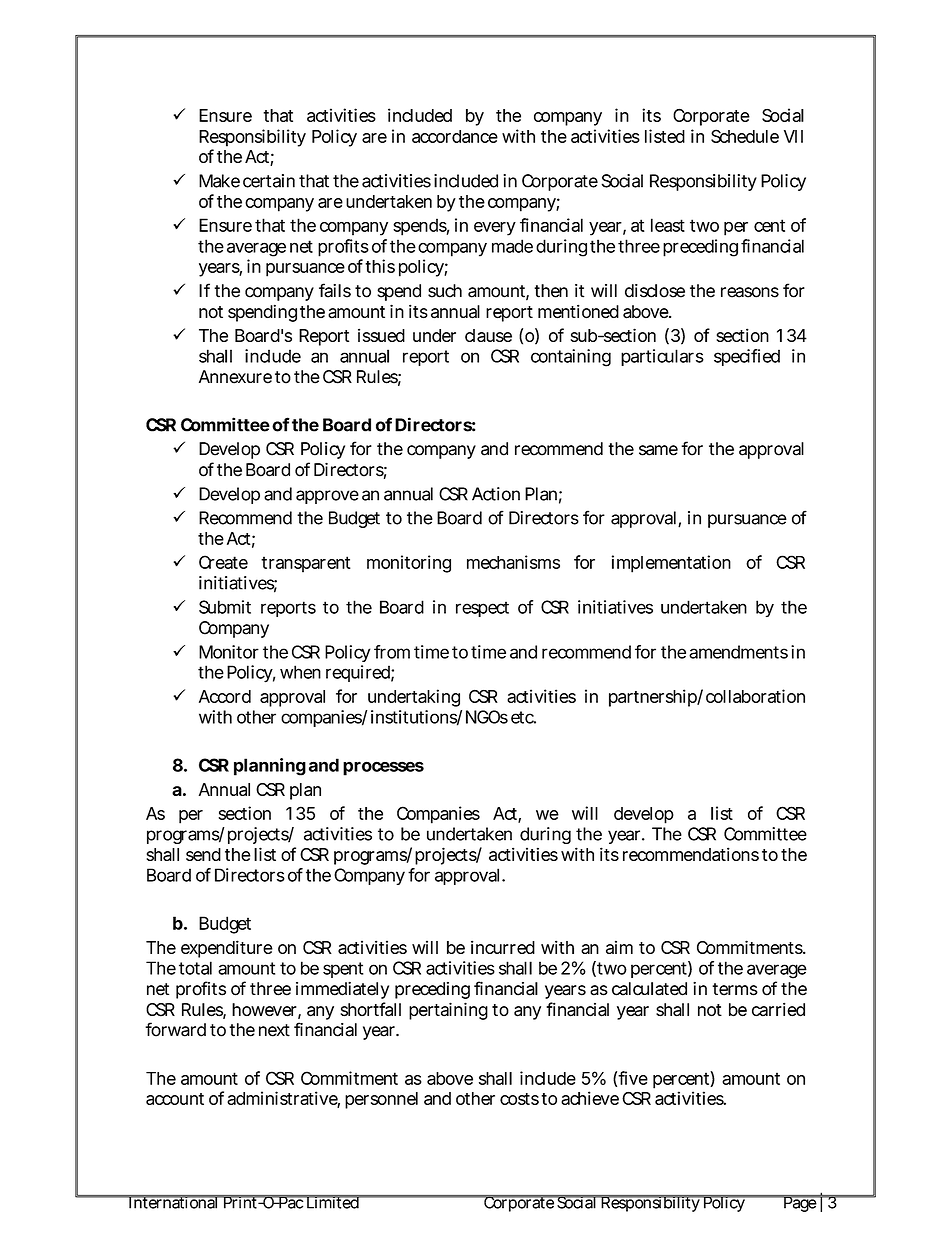 The height and width of the page is (1233, 952). Describe the element at coordinates (335, 290) in the page. I see `fails` at that location.
